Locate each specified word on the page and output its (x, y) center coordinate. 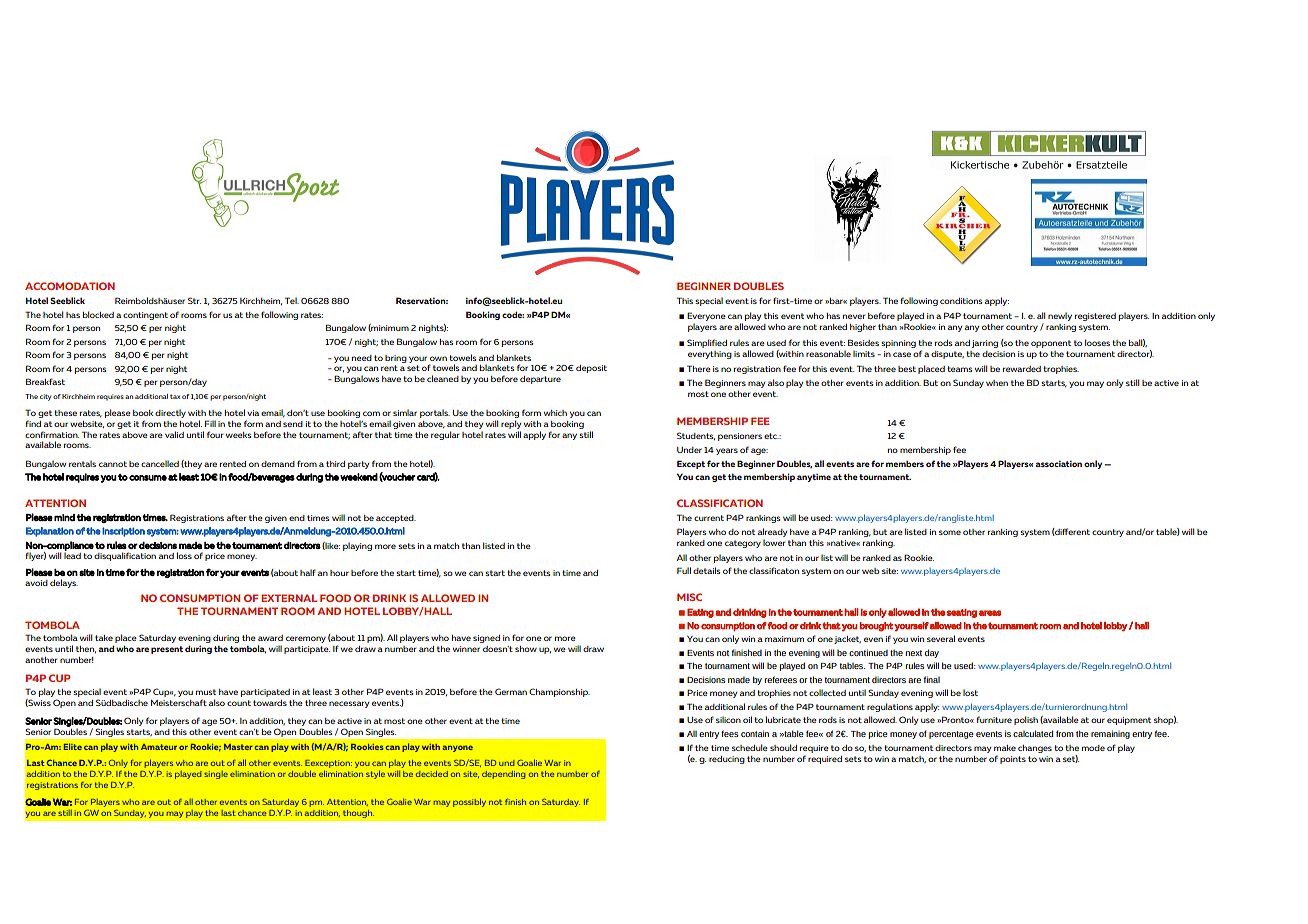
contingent (145, 316)
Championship (559, 692)
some (950, 532)
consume (148, 478)
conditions (961, 301)
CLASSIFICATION (720, 503)
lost (970, 692)
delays (64, 583)
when (997, 383)
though (358, 813)
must (206, 692)
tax (175, 396)
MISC (689, 597)
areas (990, 613)
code (513, 314)
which (555, 413)
